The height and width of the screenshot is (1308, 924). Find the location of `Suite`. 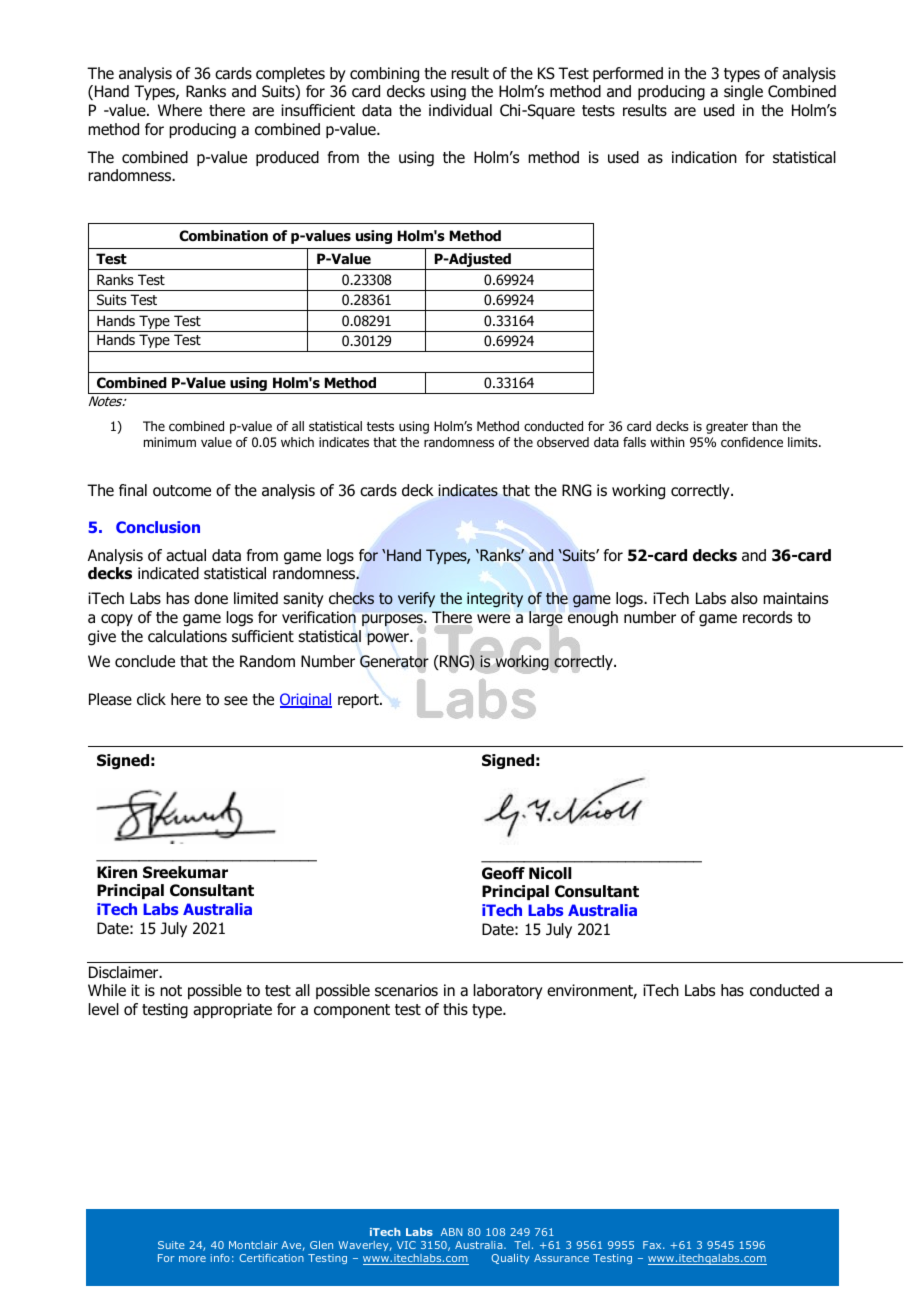

Suite is located at coordinates (171, 1245).
